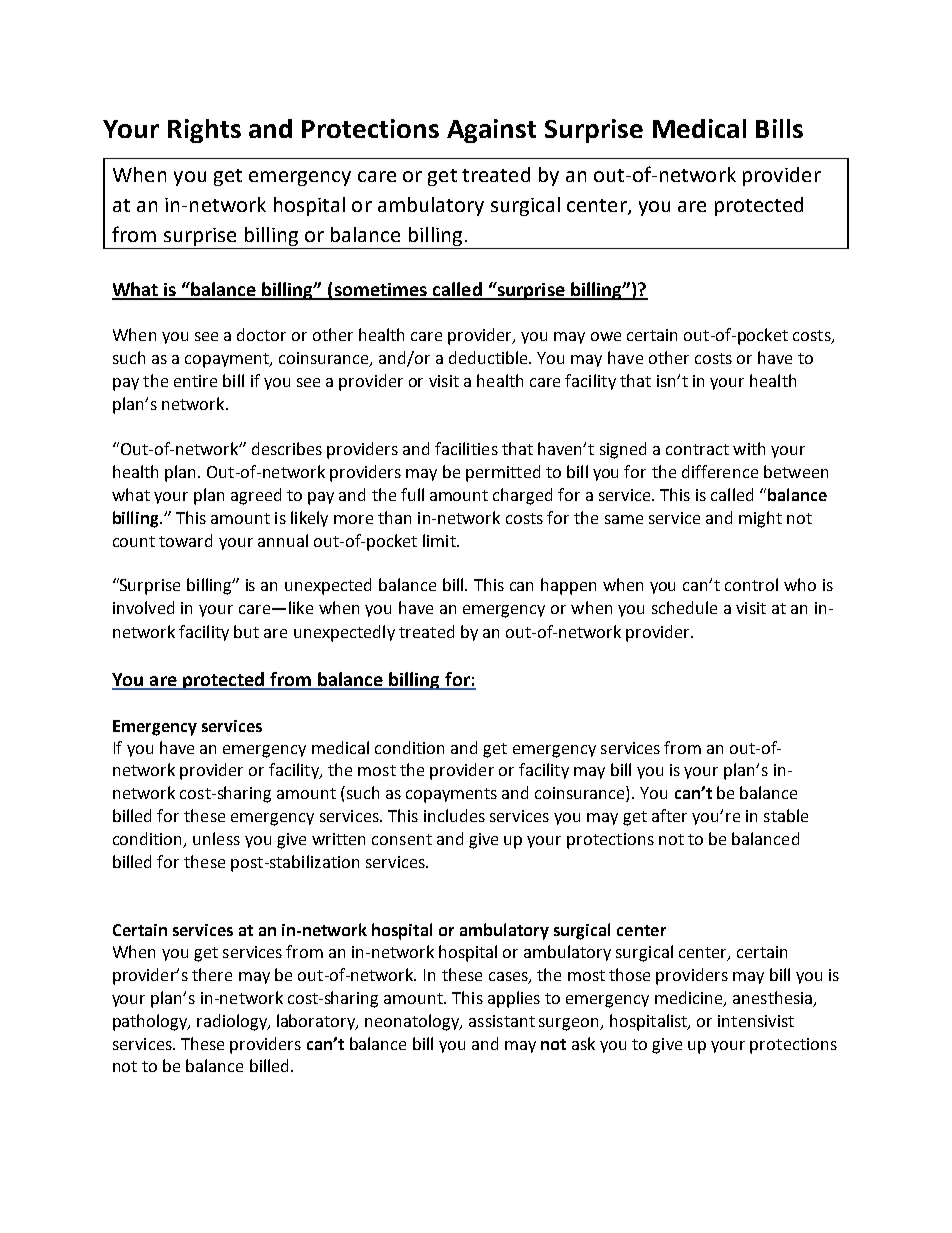  What do you see at coordinates (195, 381) in the screenshot?
I see `entire` at bounding box center [195, 381].
